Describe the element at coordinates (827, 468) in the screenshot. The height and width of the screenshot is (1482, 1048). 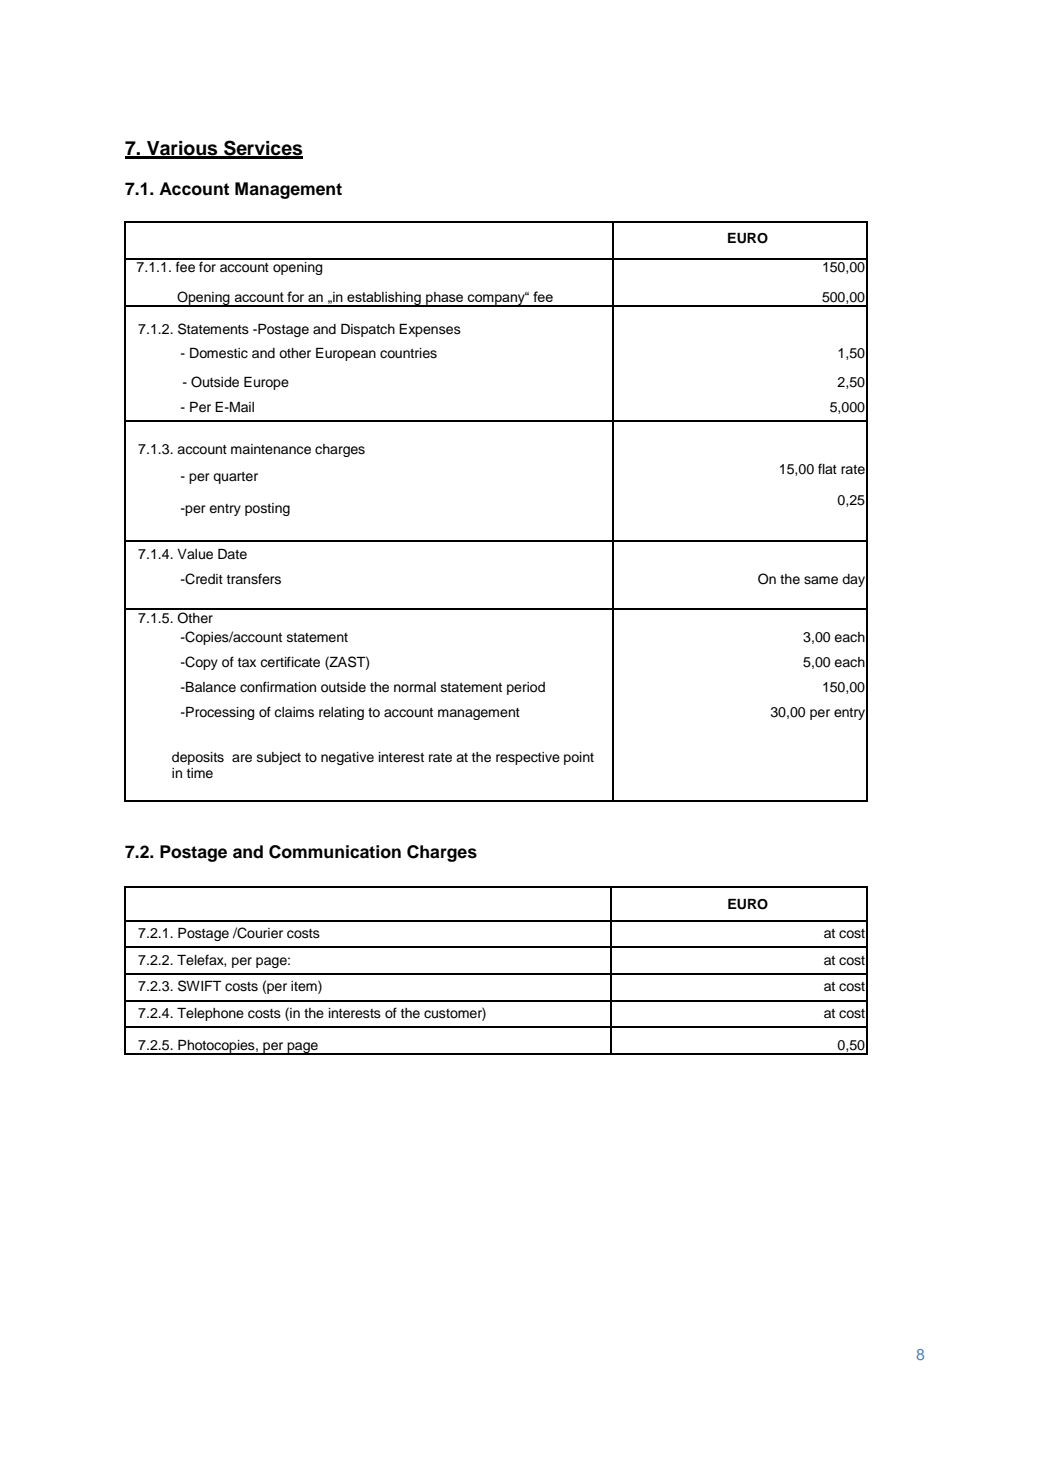
I see `flat` at that location.
